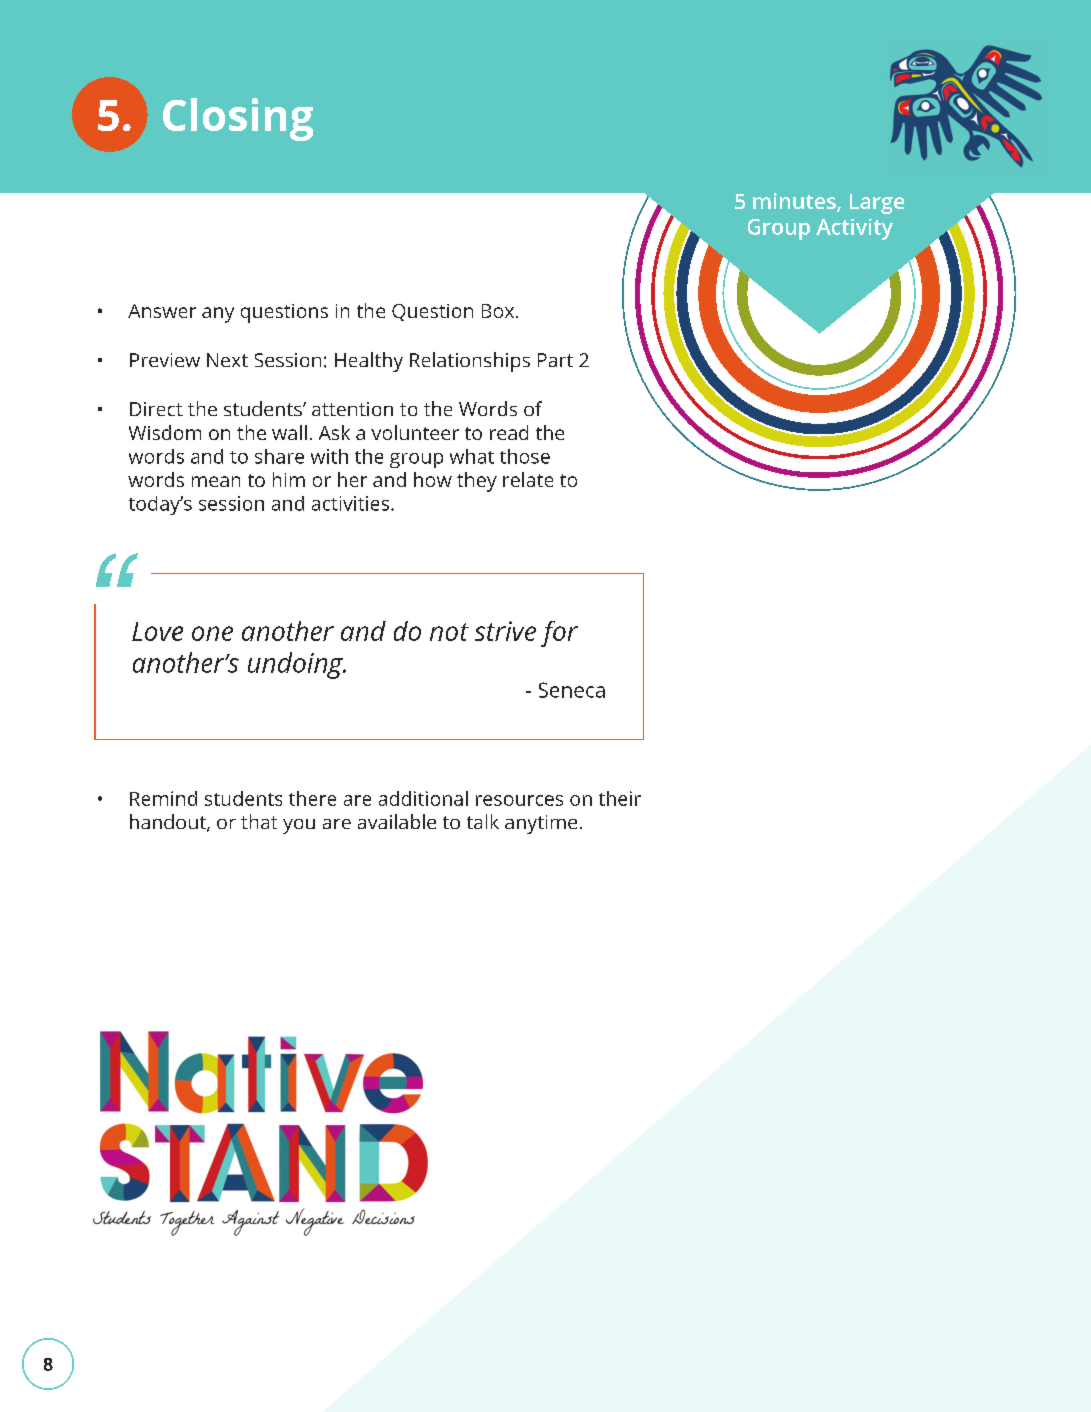 Image resolution: width=1091 pixels, height=1412 pixels. What do you see at coordinates (877, 204) in the screenshot?
I see `Large` at bounding box center [877, 204].
